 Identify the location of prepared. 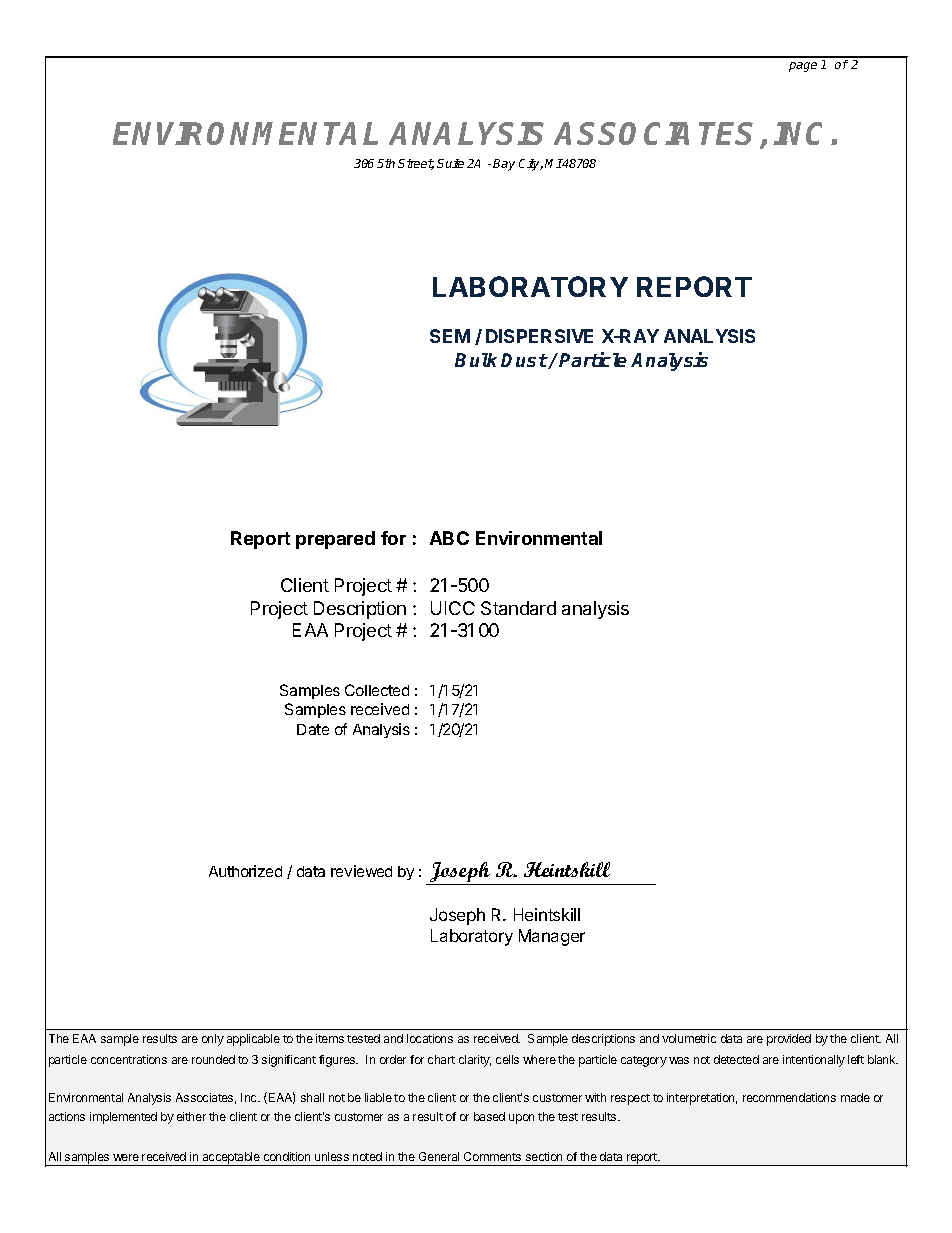
(335, 540).
